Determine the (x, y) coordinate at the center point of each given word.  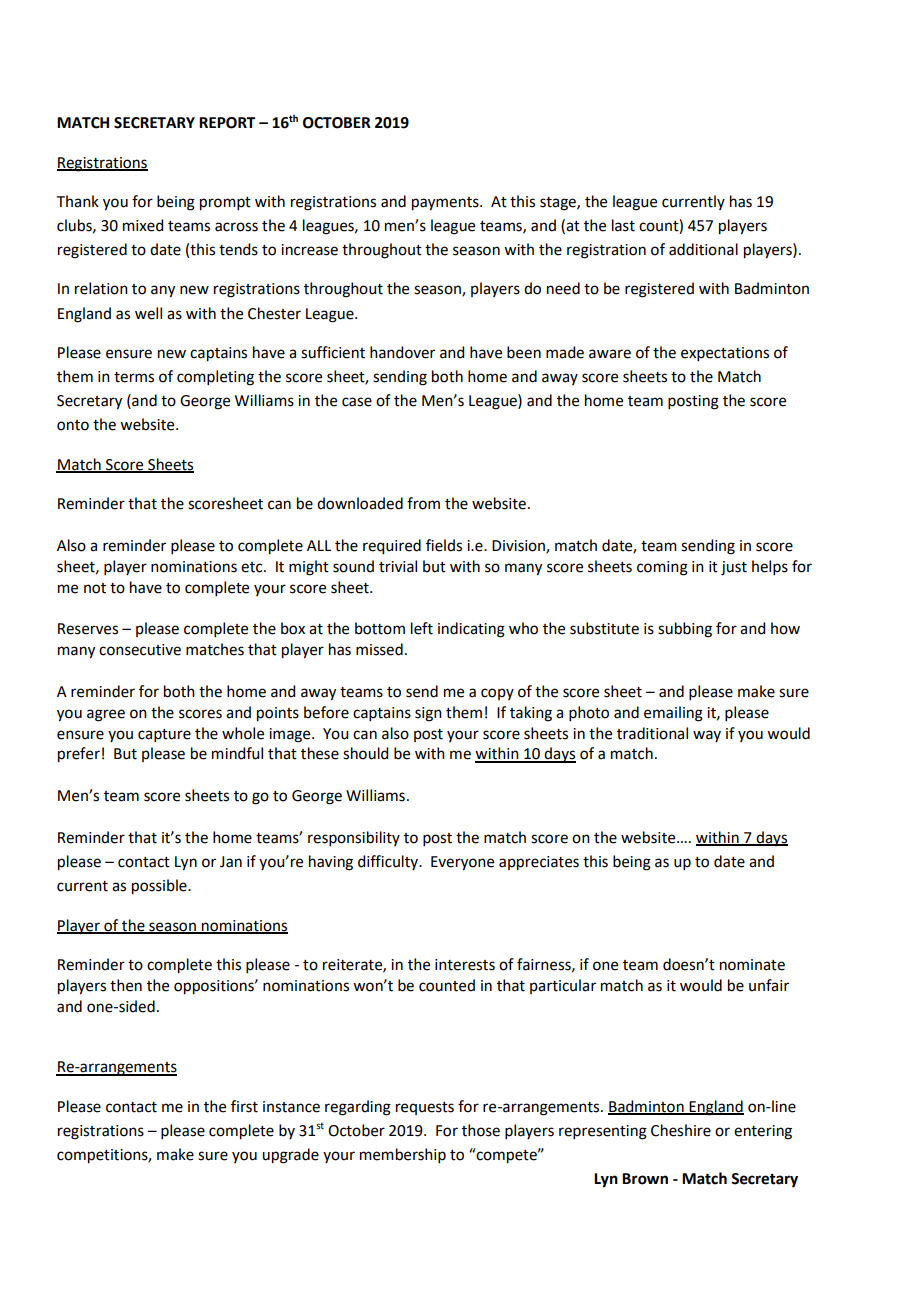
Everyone (462, 863)
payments (446, 204)
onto (73, 425)
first (244, 1106)
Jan (231, 862)
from (423, 503)
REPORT (227, 123)
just (734, 568)
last (623, 225)
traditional (652, 733)
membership (403, 1155)
